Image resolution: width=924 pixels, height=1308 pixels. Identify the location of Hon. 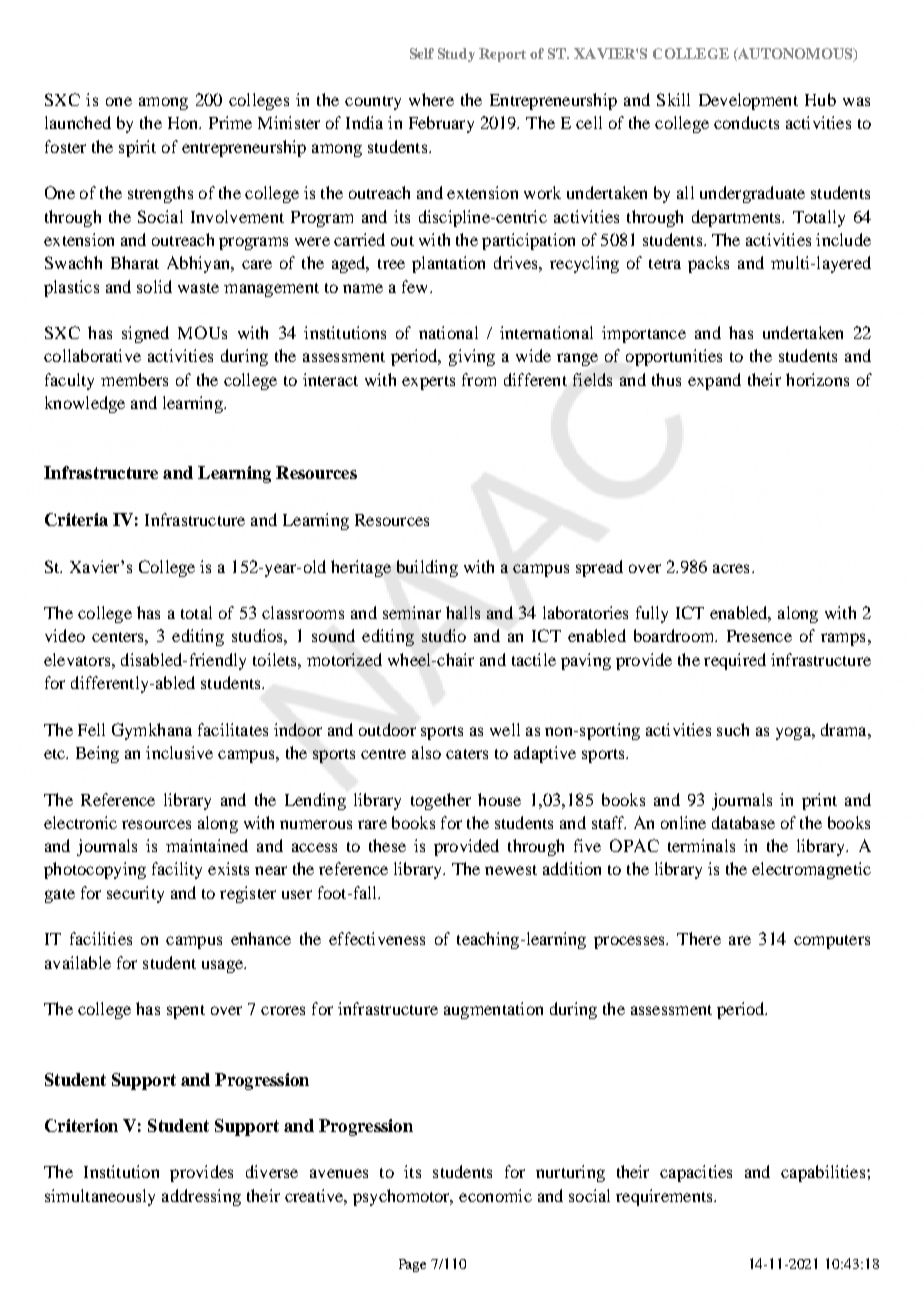
(184, 123).
